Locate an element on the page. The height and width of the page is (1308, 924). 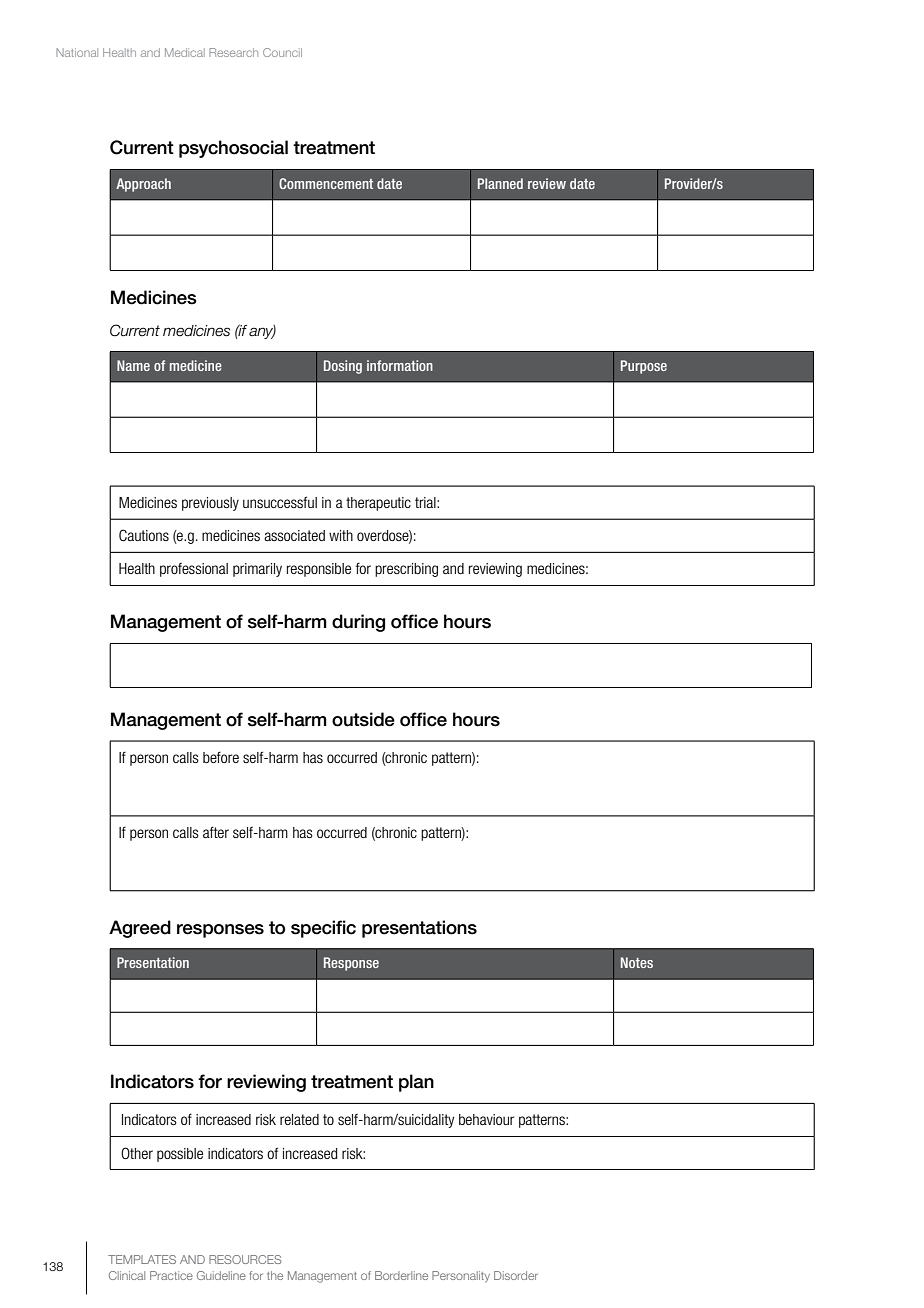
Medical is located at coordinates (185, 52).
